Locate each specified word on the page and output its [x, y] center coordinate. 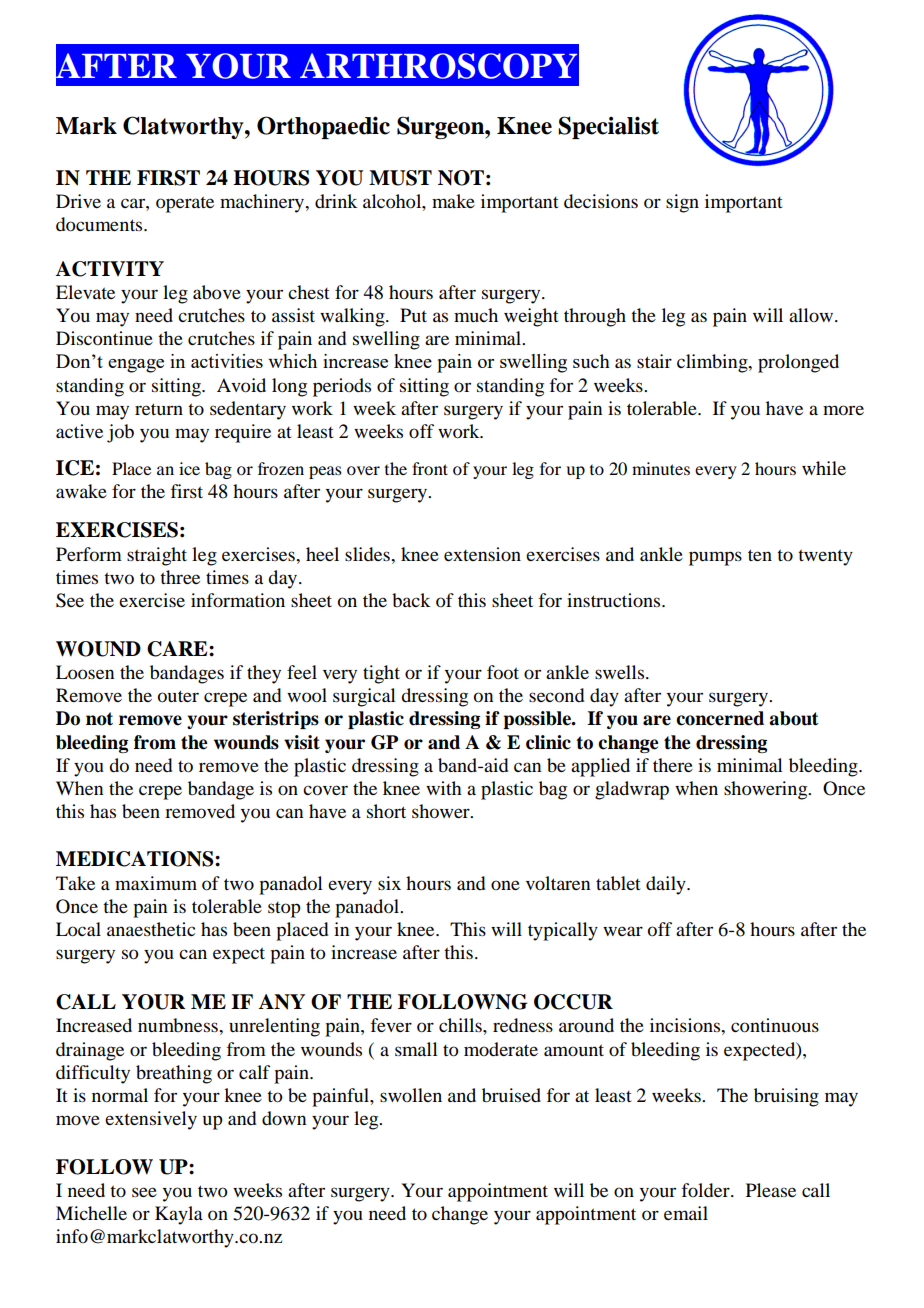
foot [503, 672]
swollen [411, 1095]
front [430, 468]
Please [771, 1190]
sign [682, 203]
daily [667, 885]
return [159, 409]
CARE [178, 649]
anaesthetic [151, 929]
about [794, 718]
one [505, 885]
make [453, 201]
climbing [713, 363]
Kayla [179, 1215]
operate [185, 205]
